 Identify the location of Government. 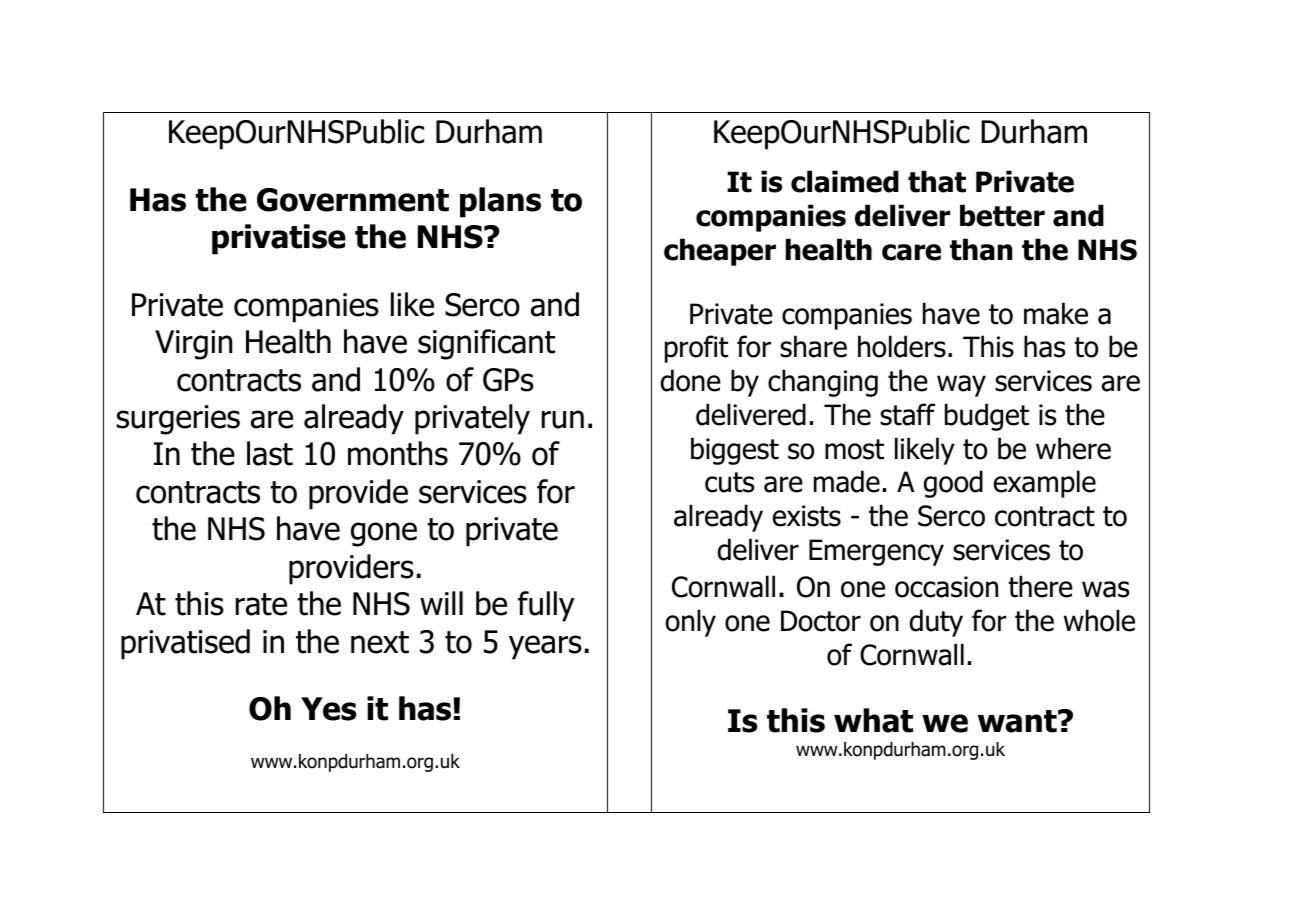
(353, 200).
